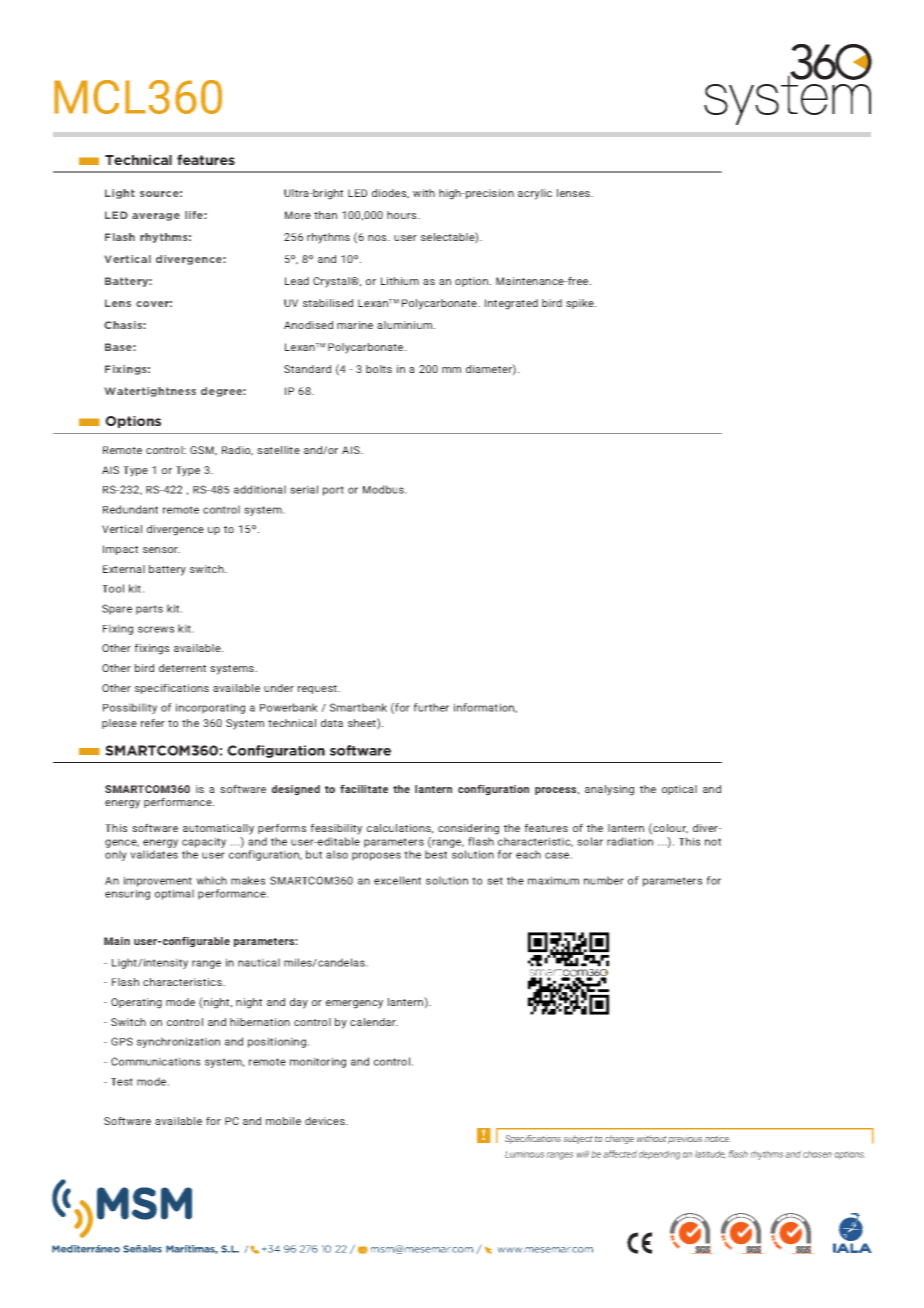 This page has height=1308, width=924. Describe the element at coordinates (495, 881) in the page. I see `set` at that location.
